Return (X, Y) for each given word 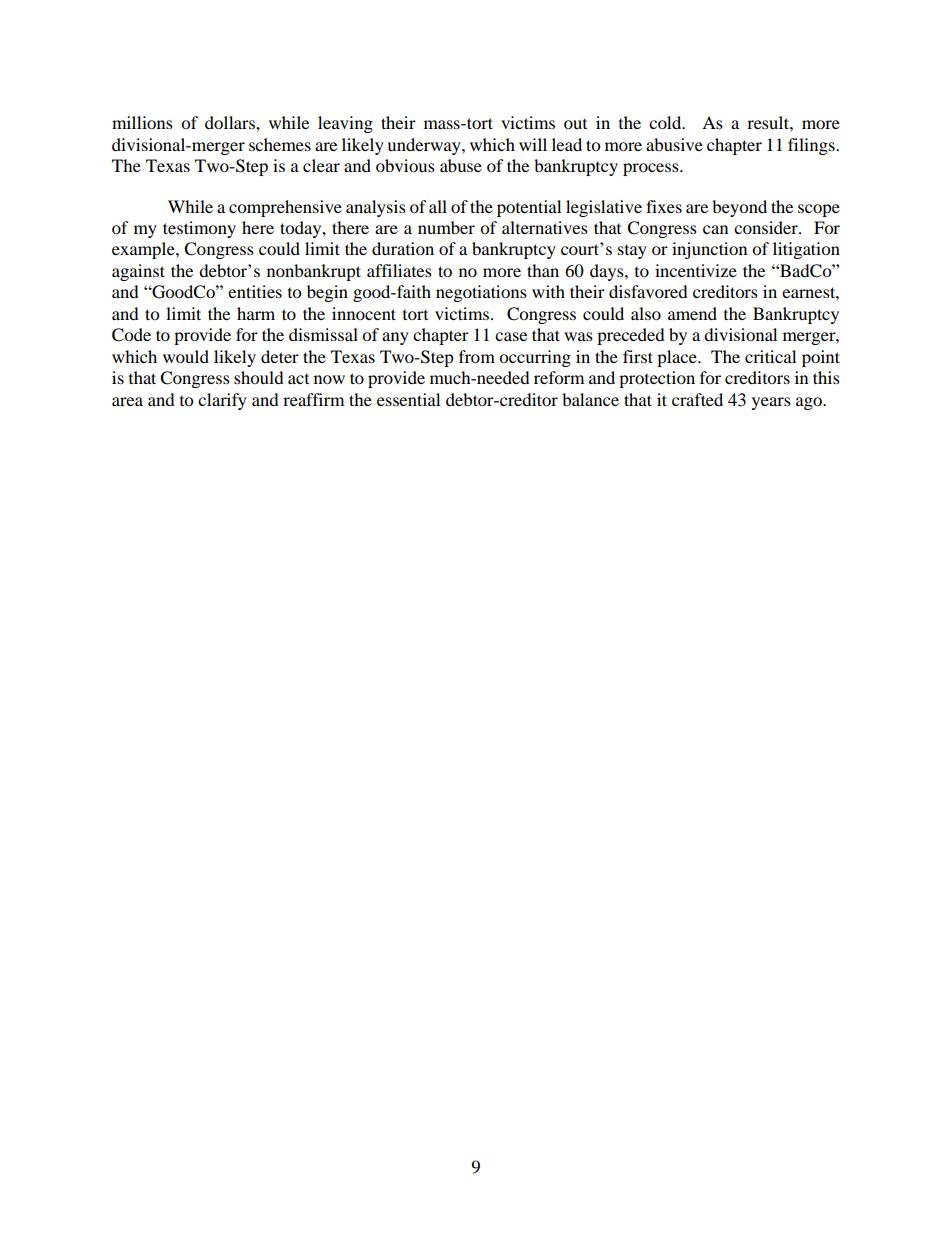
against (138, 272)
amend (692, 313)
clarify (222, 401)
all (438, 206)
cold (666, 122)
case (511, 336)
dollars (231, 122)
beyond (739, 208)
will (533, 144)
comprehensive (285, 208)
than (543, 270)
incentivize (696, 270)
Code (131, 335)
